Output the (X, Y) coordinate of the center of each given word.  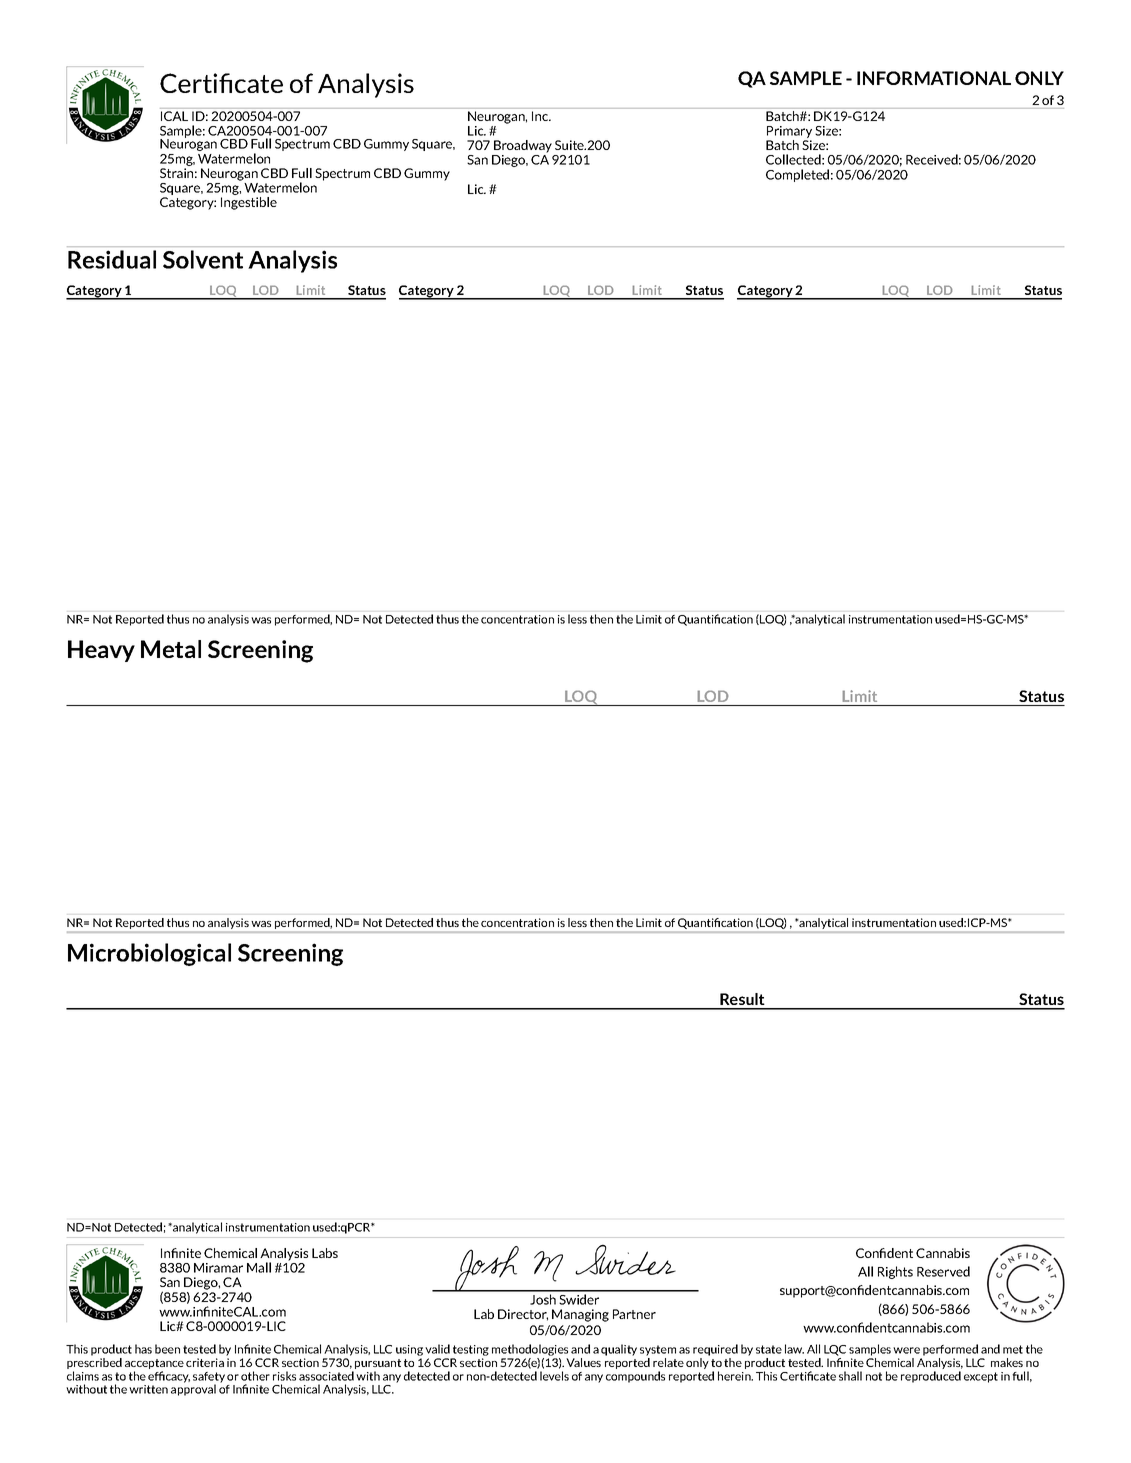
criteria (205, 1362)
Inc (541, 116)
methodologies (530, 1351)
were (906, 1350)
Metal (171, 649)
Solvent (203, 259)
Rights (895, 1272)
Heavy (101, 651)
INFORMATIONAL (934, 78)
